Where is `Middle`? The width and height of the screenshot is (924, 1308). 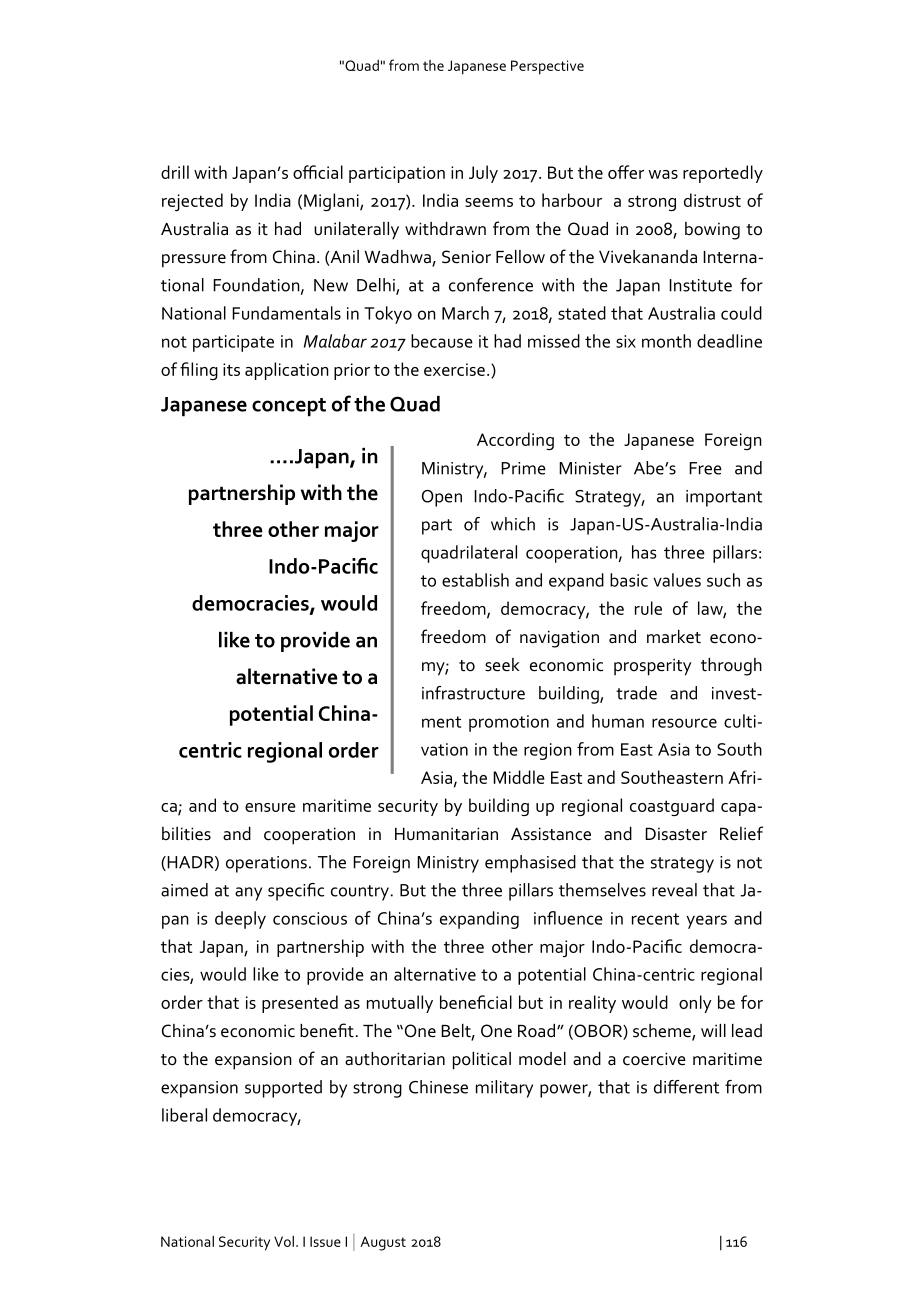
Middle is located at coordinates (519, 777).
